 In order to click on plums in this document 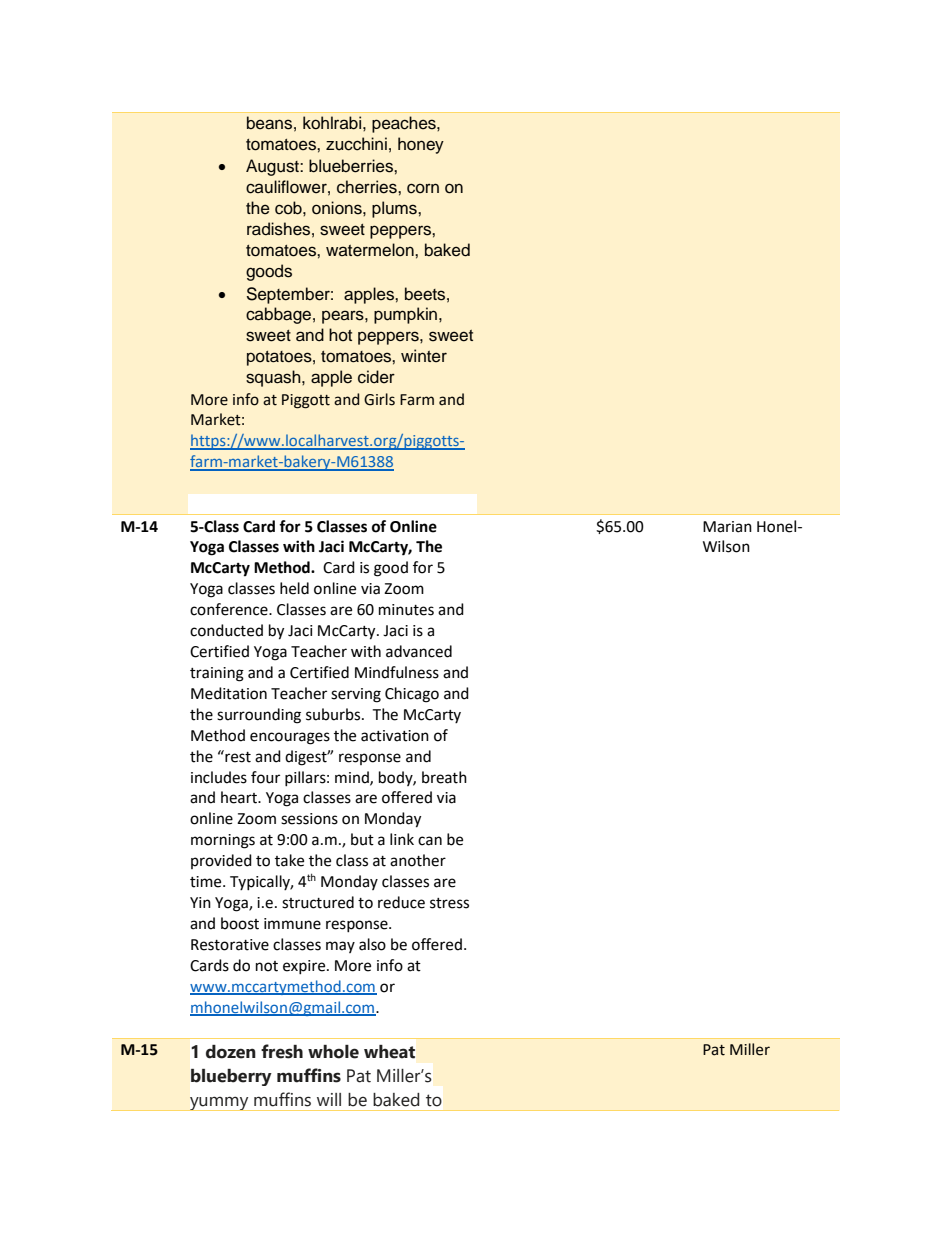, I will do `click(395, 209)`.
